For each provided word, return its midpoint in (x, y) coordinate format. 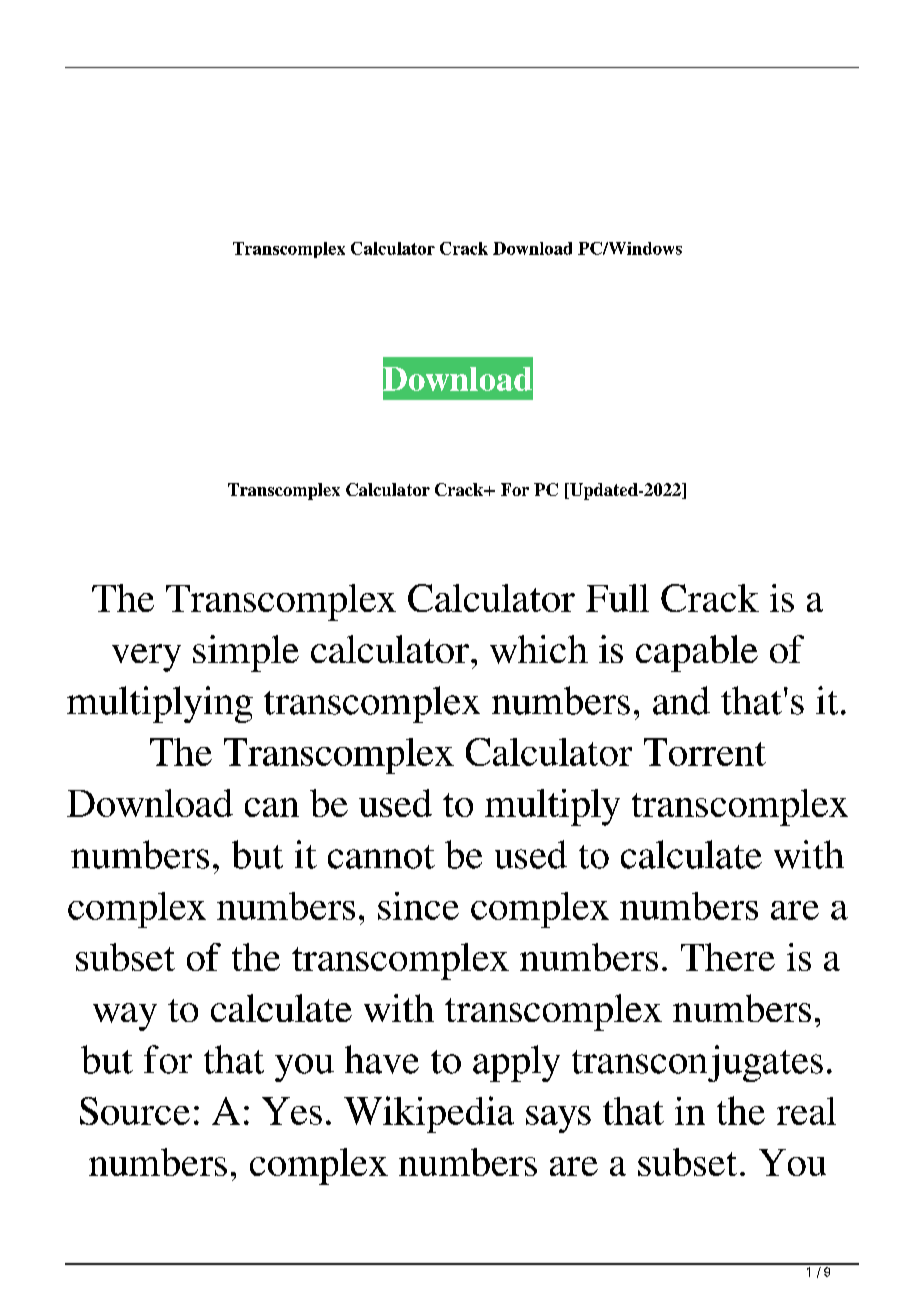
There (728, 957)
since (418, 906)
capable (697, 653)
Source (135, 1111)
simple (246, 653)
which (539, 649)
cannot (381, 857)
